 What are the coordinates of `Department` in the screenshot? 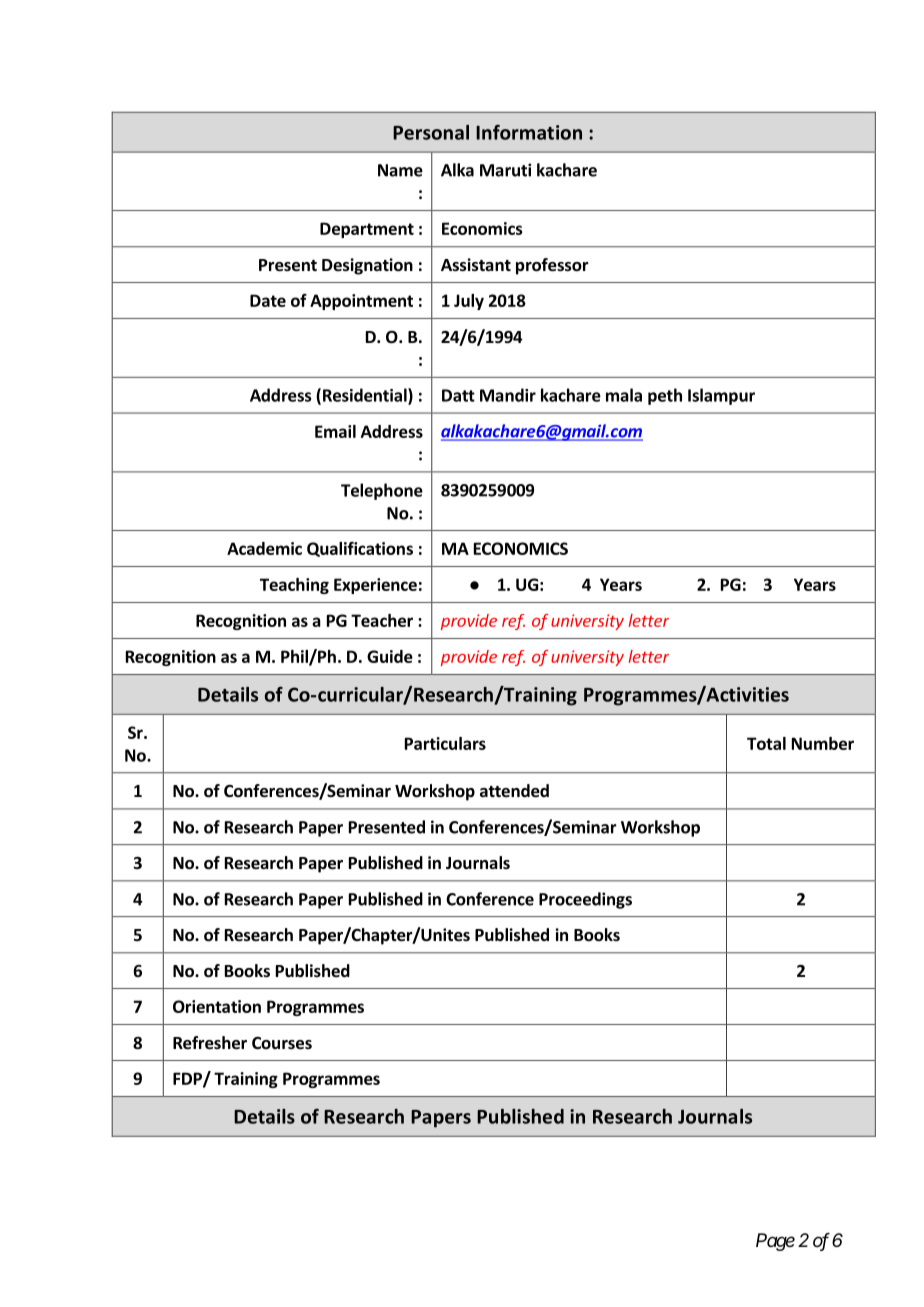 It's located at (367, 230).
